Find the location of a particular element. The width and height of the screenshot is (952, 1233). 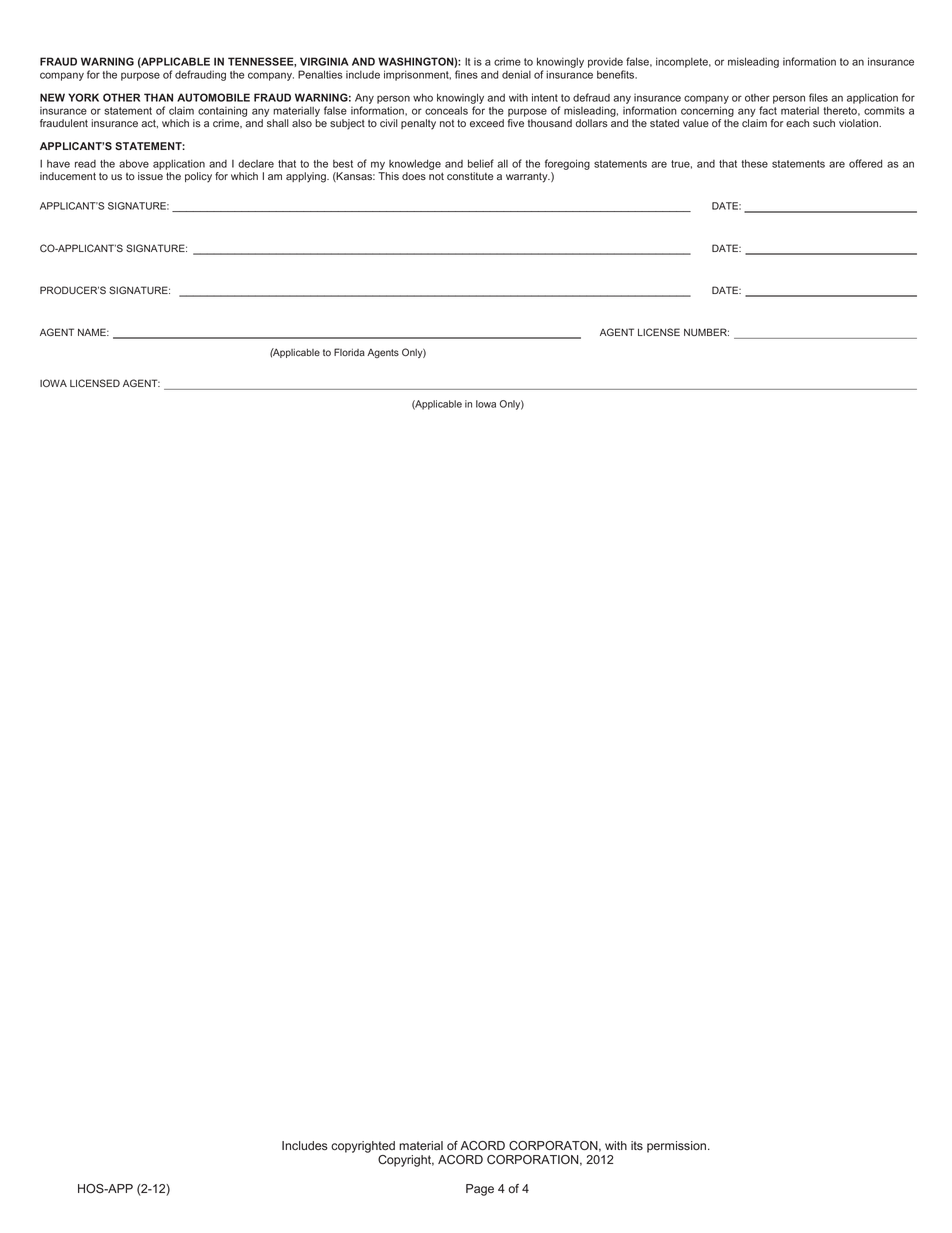

constitute is located at coordinates (470, 176).
